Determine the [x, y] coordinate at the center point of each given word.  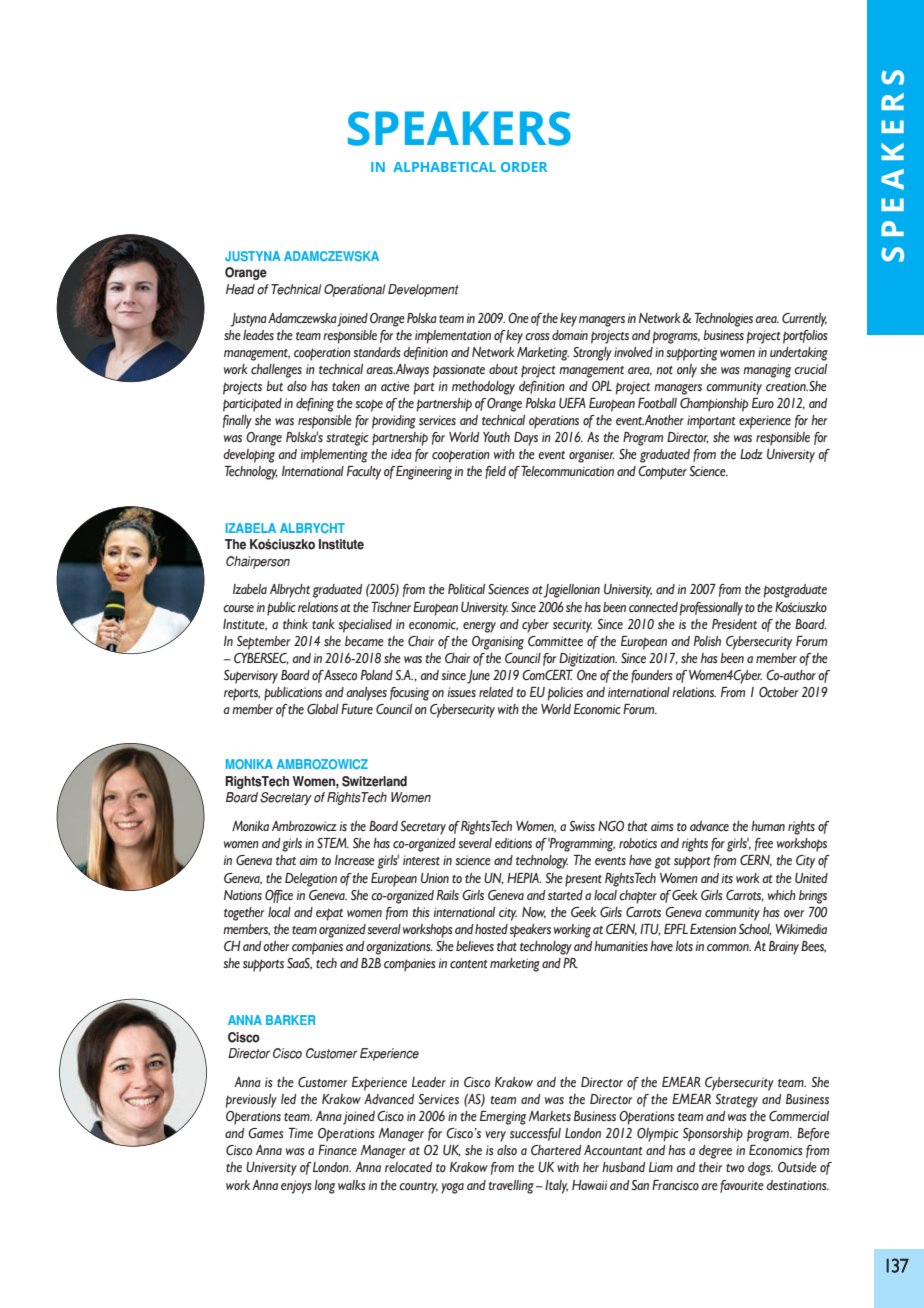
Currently [804, 320]
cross [537, 337]
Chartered [556, 1150]
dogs [760, 1169]
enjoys [296, 1187]
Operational [354, 290]
